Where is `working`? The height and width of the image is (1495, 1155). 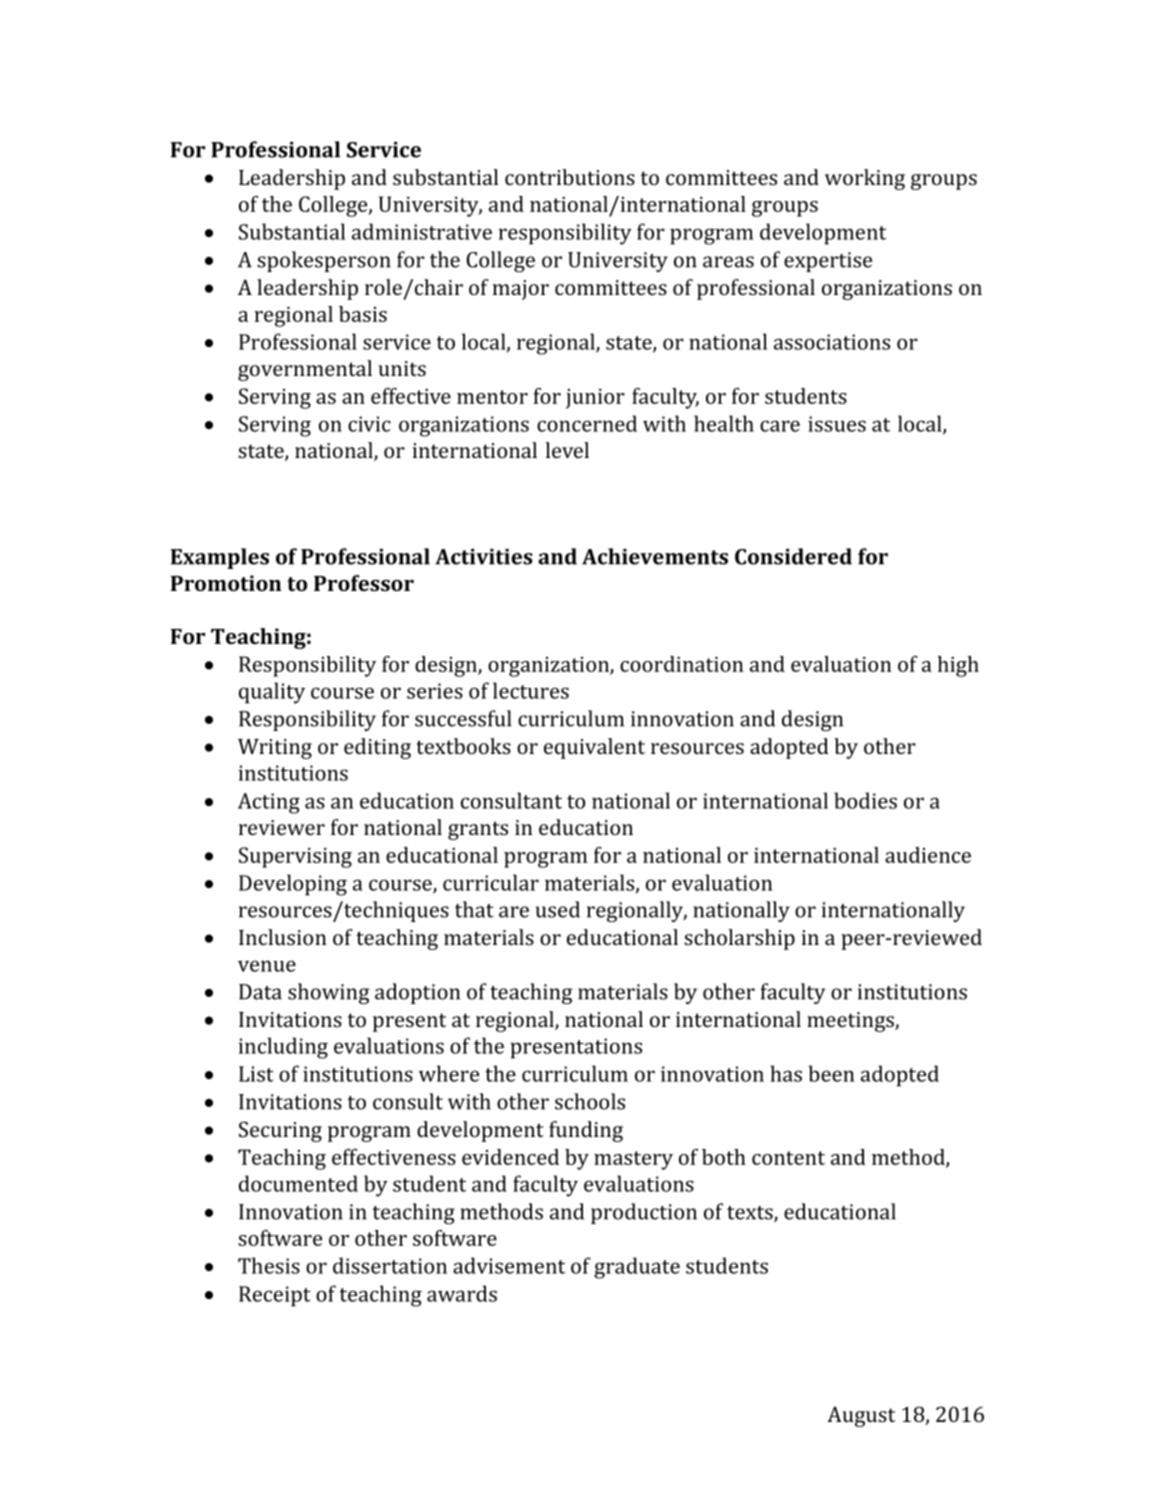 working is located at coordinates (865, 179).
